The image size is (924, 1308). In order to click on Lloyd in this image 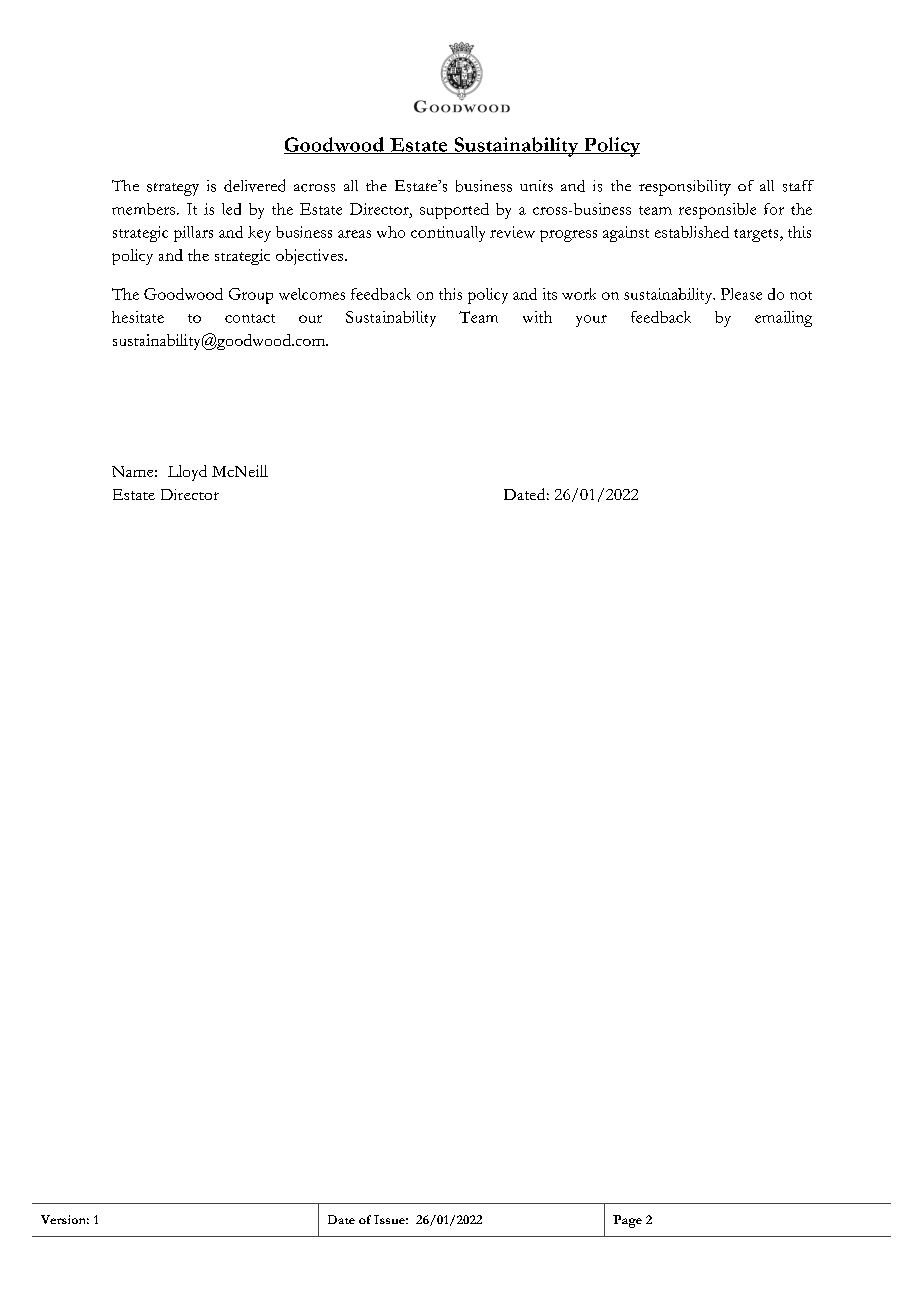, I will do `click(187, 473)`.
